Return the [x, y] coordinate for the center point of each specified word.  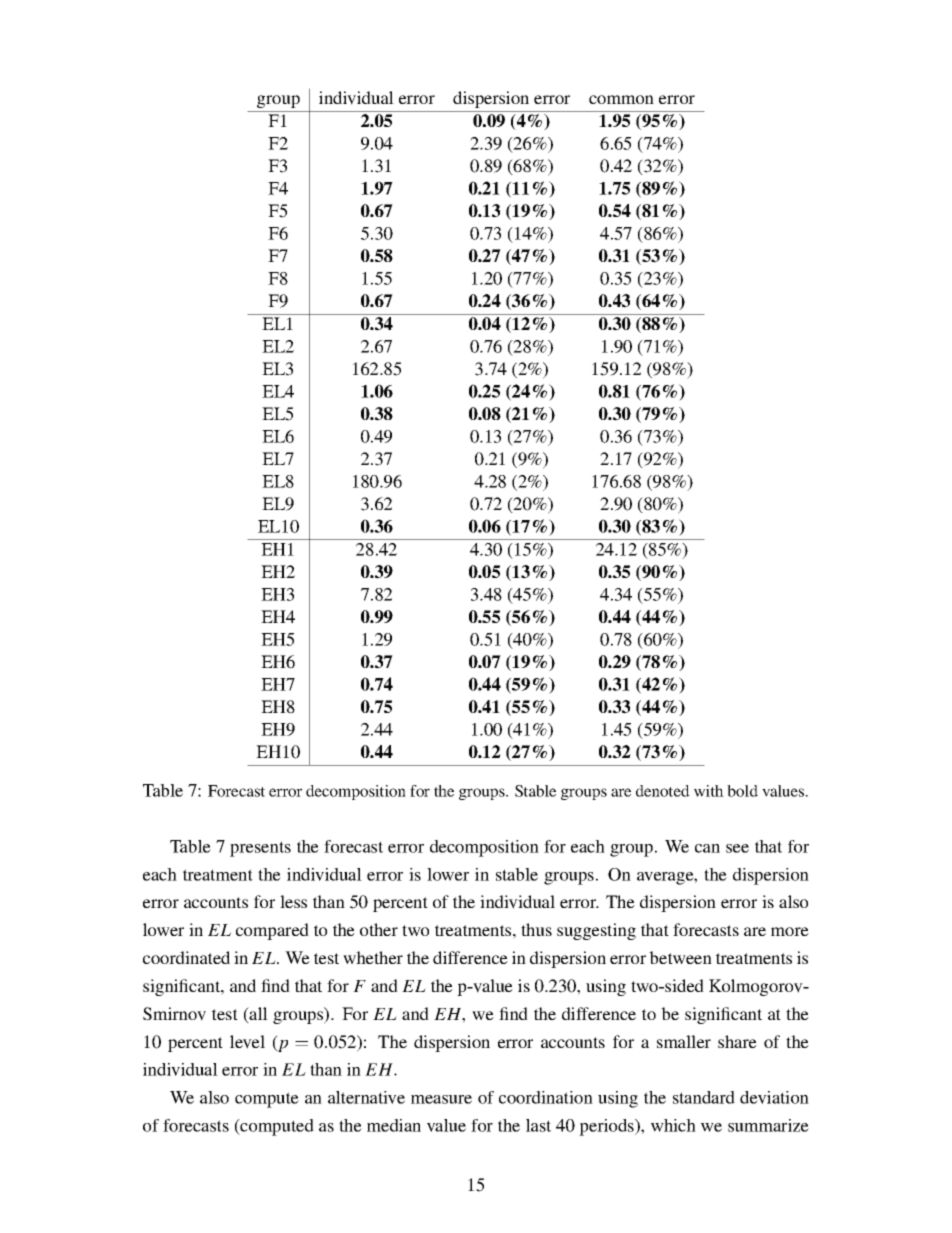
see [737, 848]
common [621, 99]
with [709, 791]
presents [260, 849]
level [247, 1042]
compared [272, 931]
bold [742, 791]
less [293, 901]
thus [536, 929]
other [379, 929]
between [680, 957]
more [790, 931]
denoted [663, 791]
